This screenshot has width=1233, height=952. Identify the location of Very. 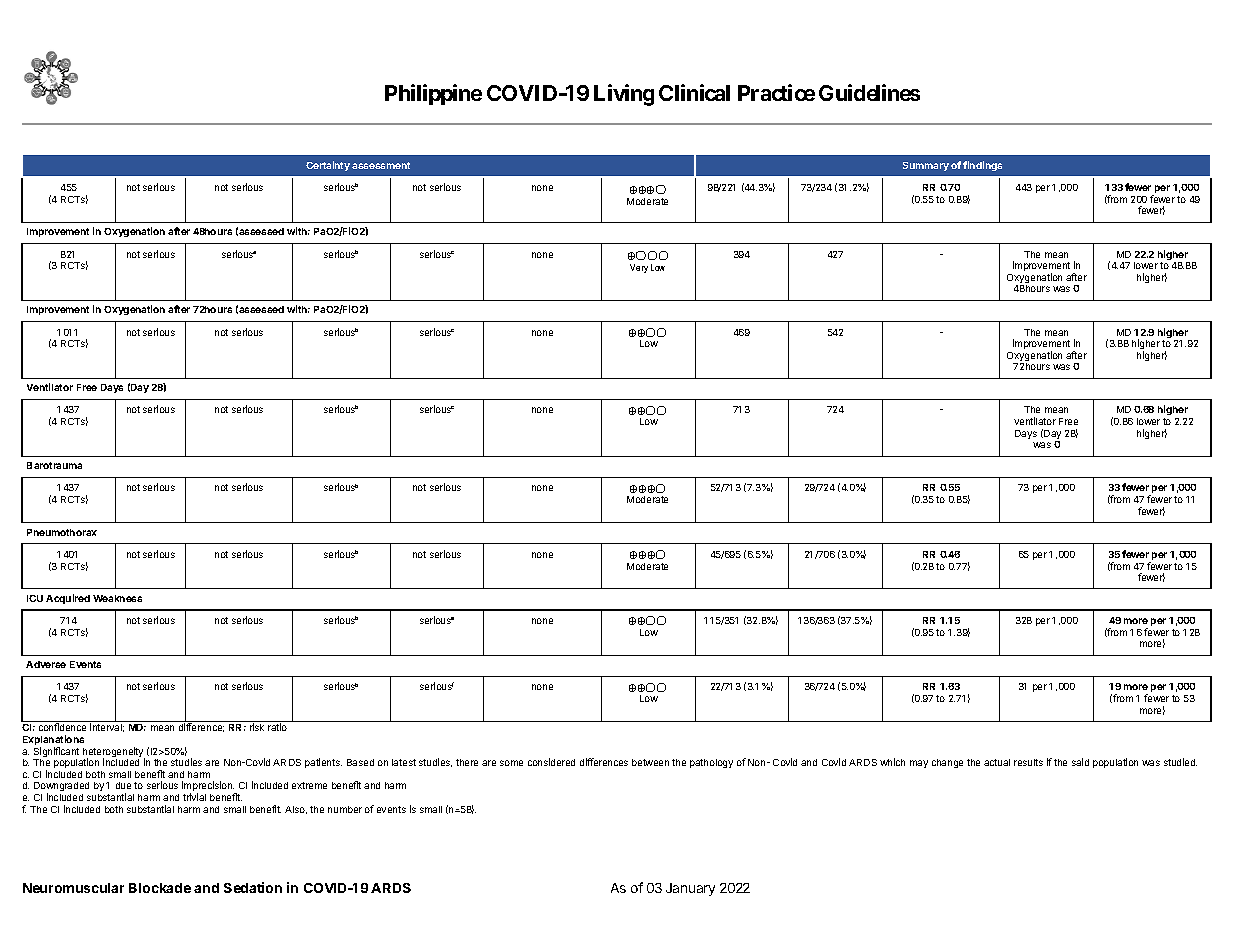
(639, 268).
